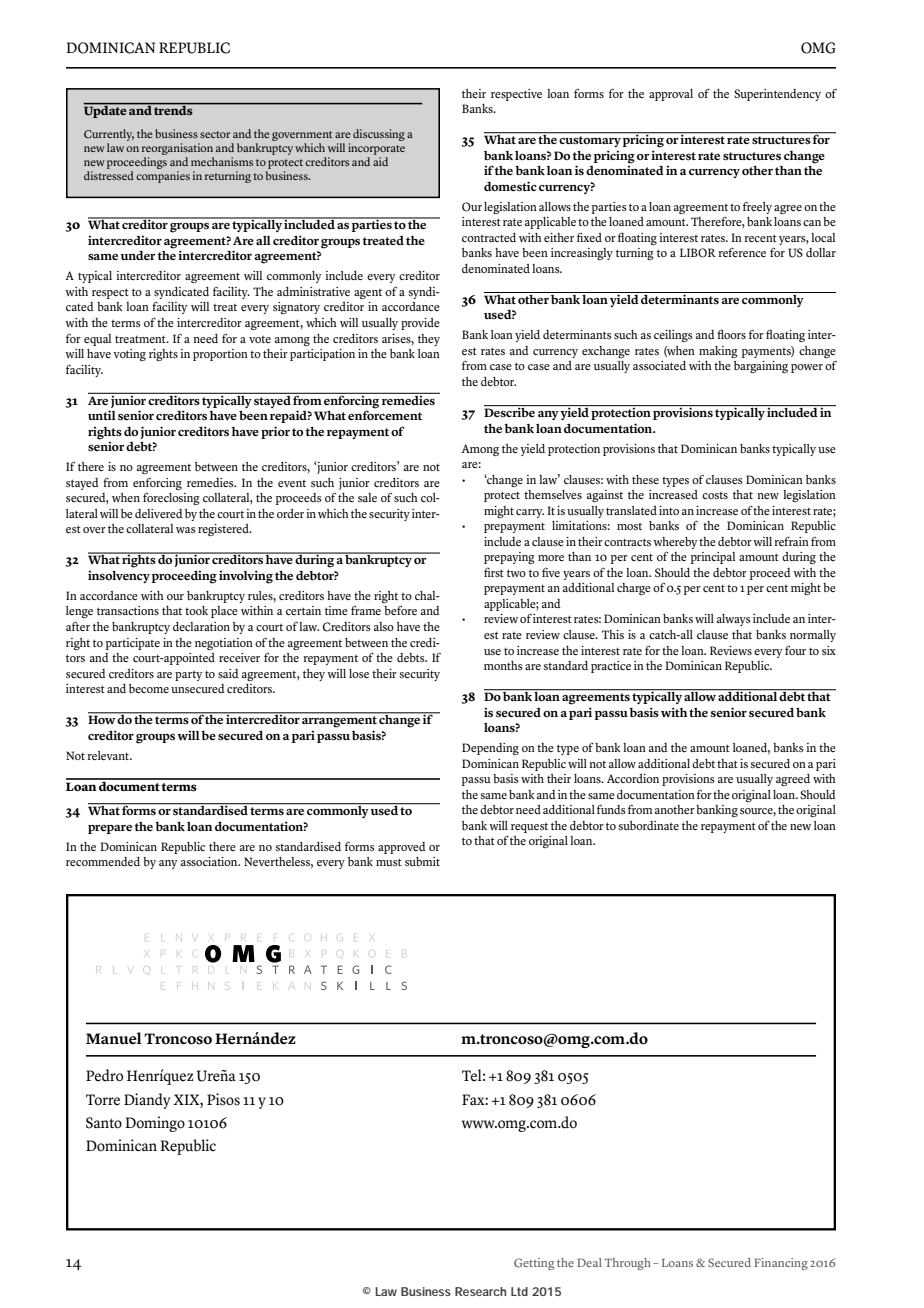 The image size is (924, 1308). I want to click on approval, so click(671, 95).
